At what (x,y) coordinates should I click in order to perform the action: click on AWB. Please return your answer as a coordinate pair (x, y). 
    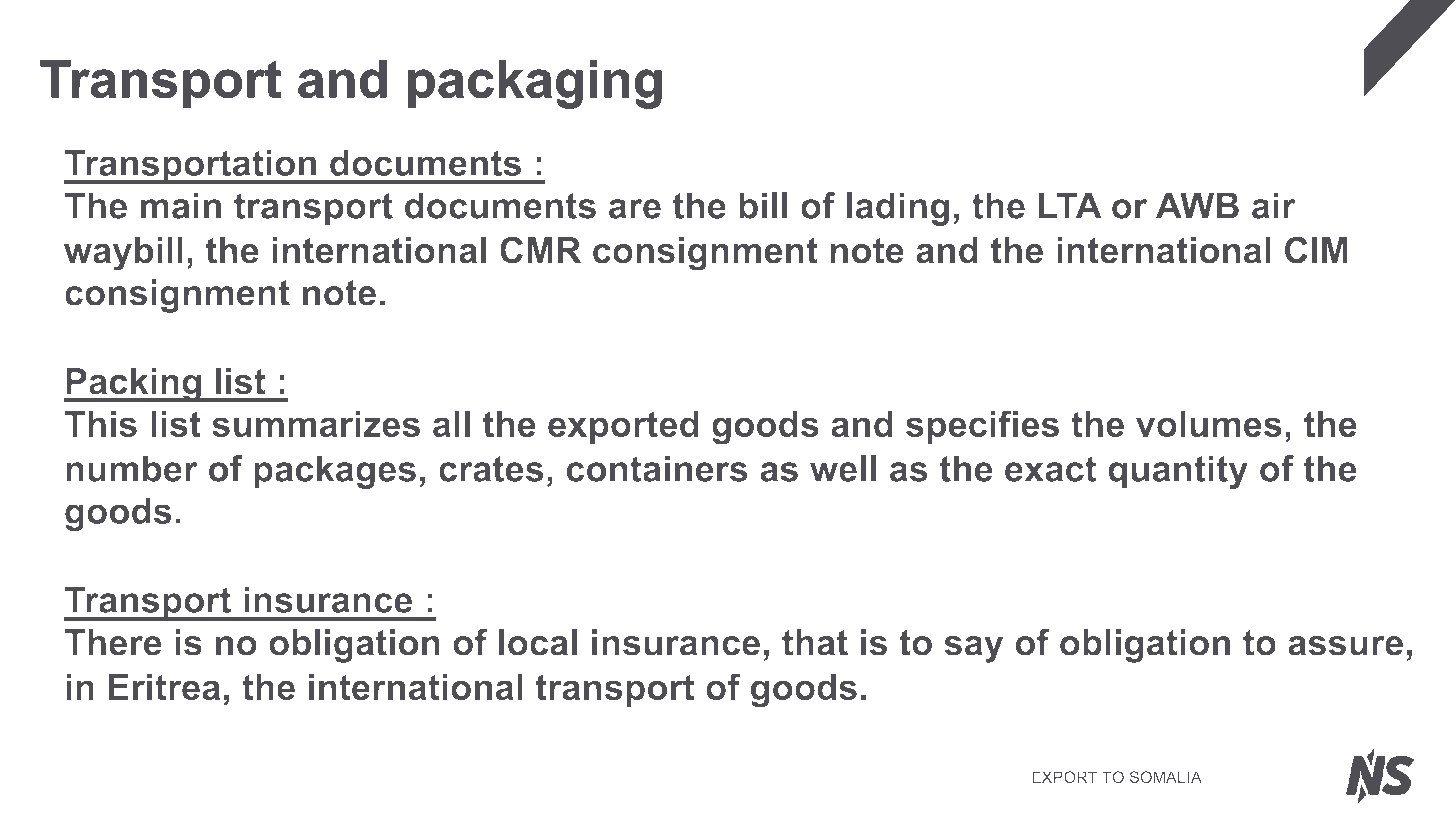
    Looking at the image, I should click on (1197, 205).
